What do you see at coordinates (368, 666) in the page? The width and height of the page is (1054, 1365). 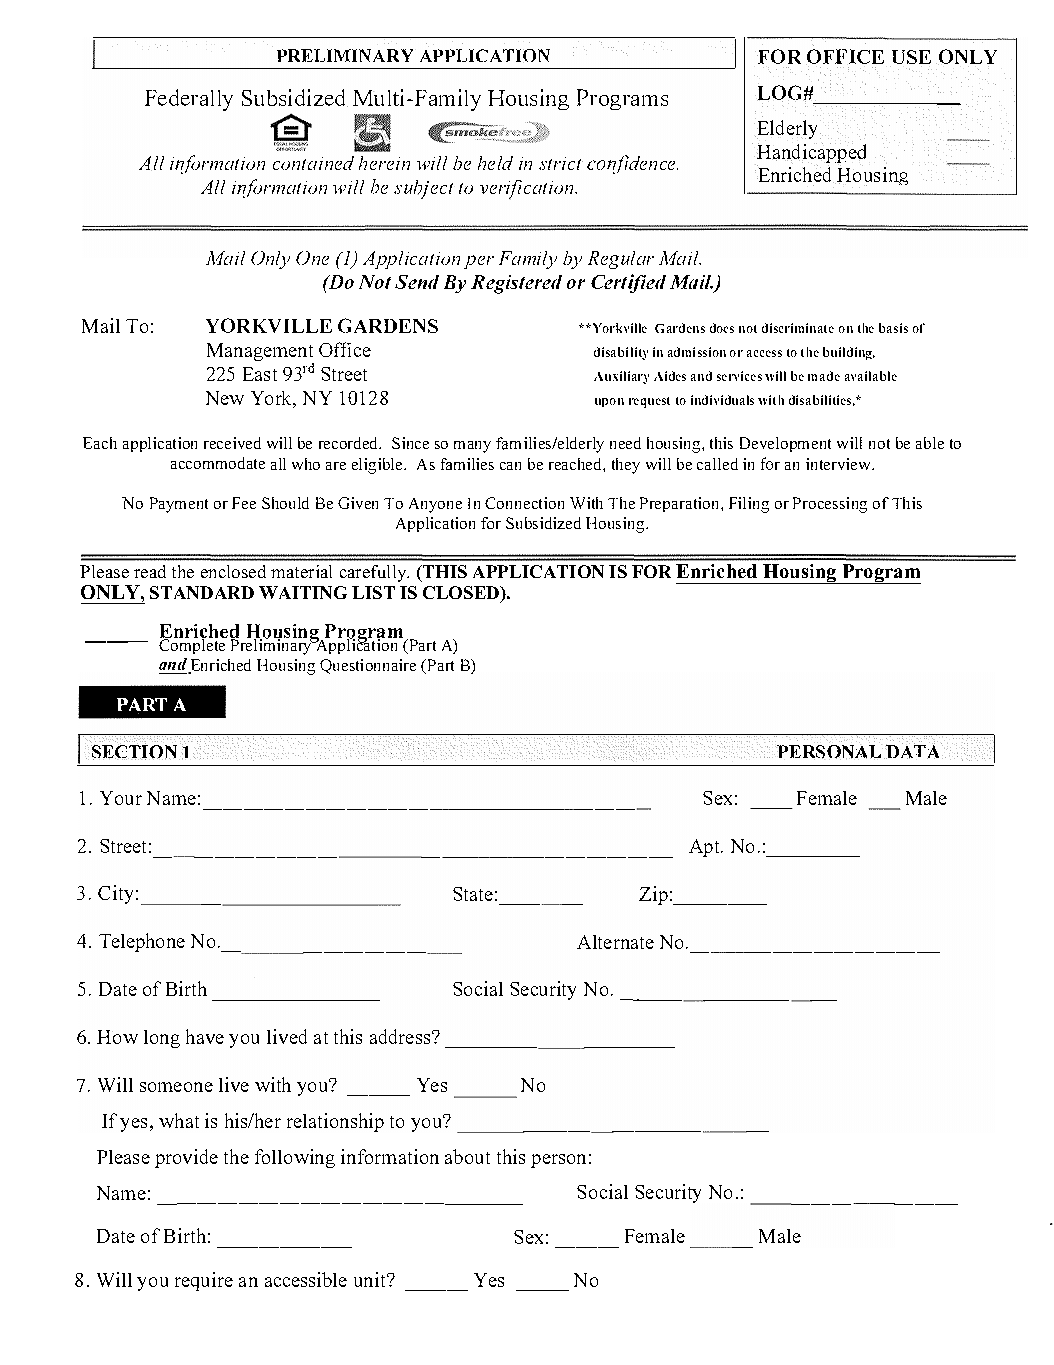 I see `Questionnaire` at bounding box center [368, 666].
